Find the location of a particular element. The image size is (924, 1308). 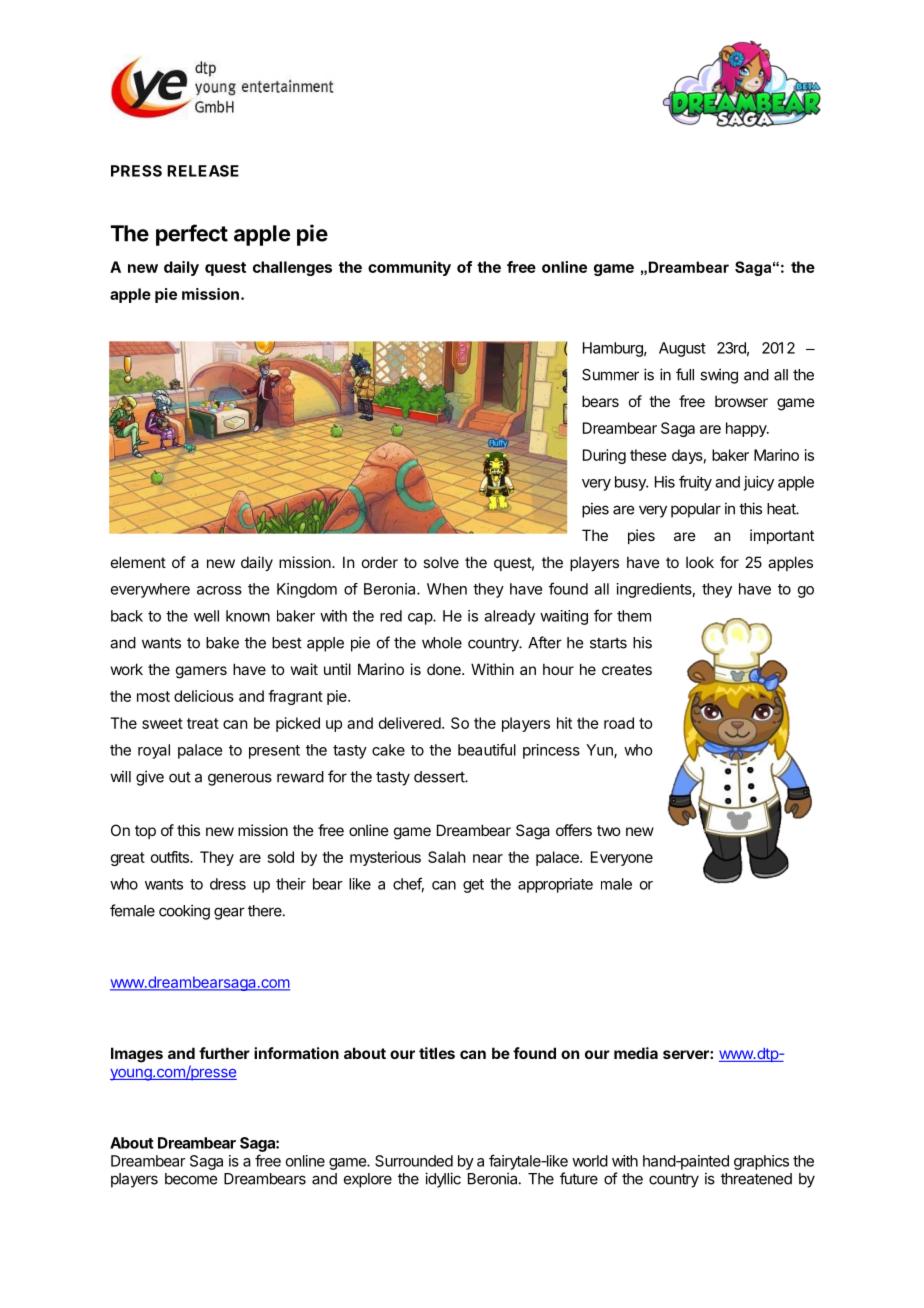

During is located at coordinates (604, 456).
